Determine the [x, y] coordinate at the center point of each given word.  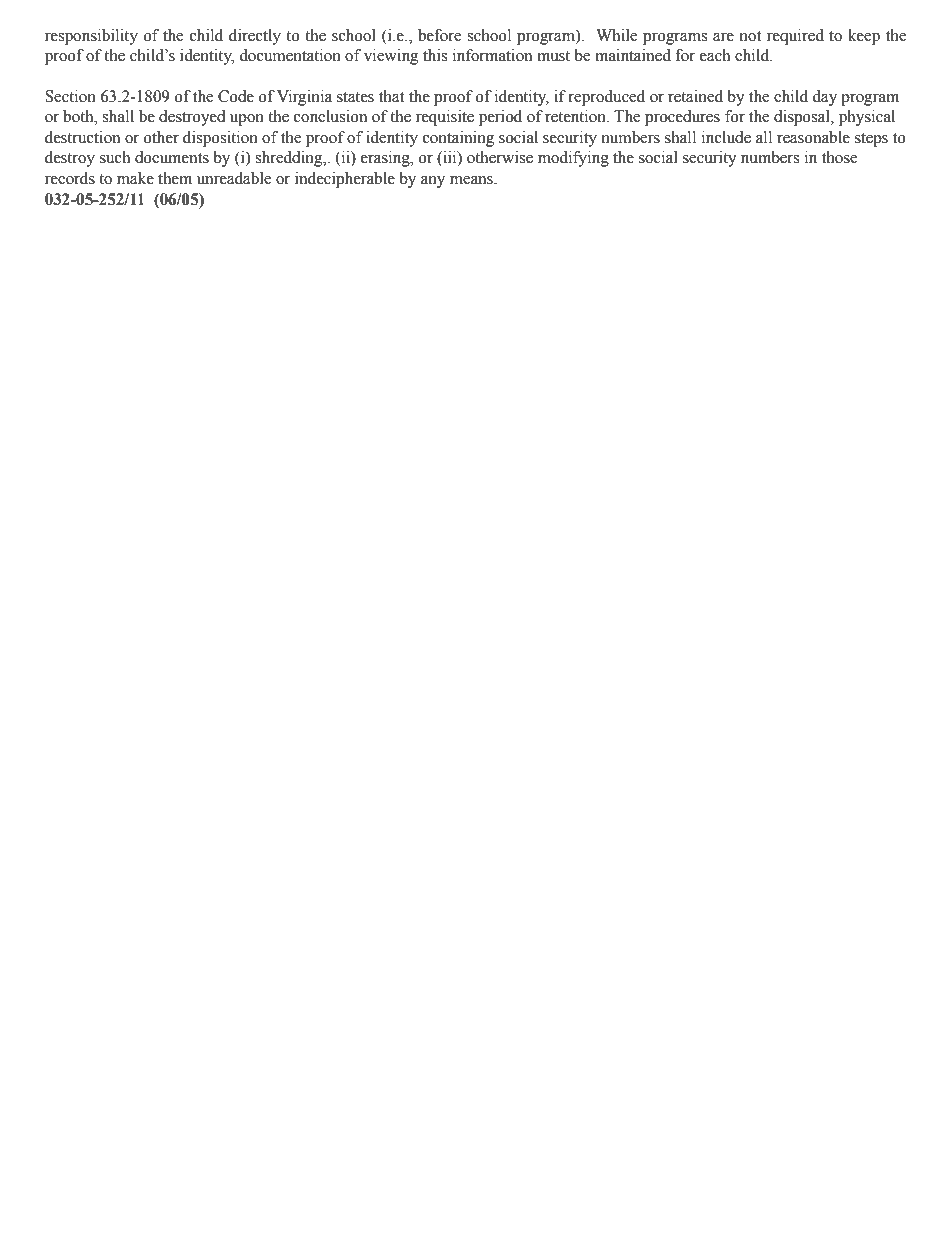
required [795, 37]
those [839, 157]
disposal [803, 118]
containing [458, 139]
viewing [391, 57]
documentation [290, 55]
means [472, 180]
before [439, 35]
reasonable [813, 137]
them [175, 178]
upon [247, 120]
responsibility [91, 37]
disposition [220, 139]
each [715, 55]
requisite [445, 118]
